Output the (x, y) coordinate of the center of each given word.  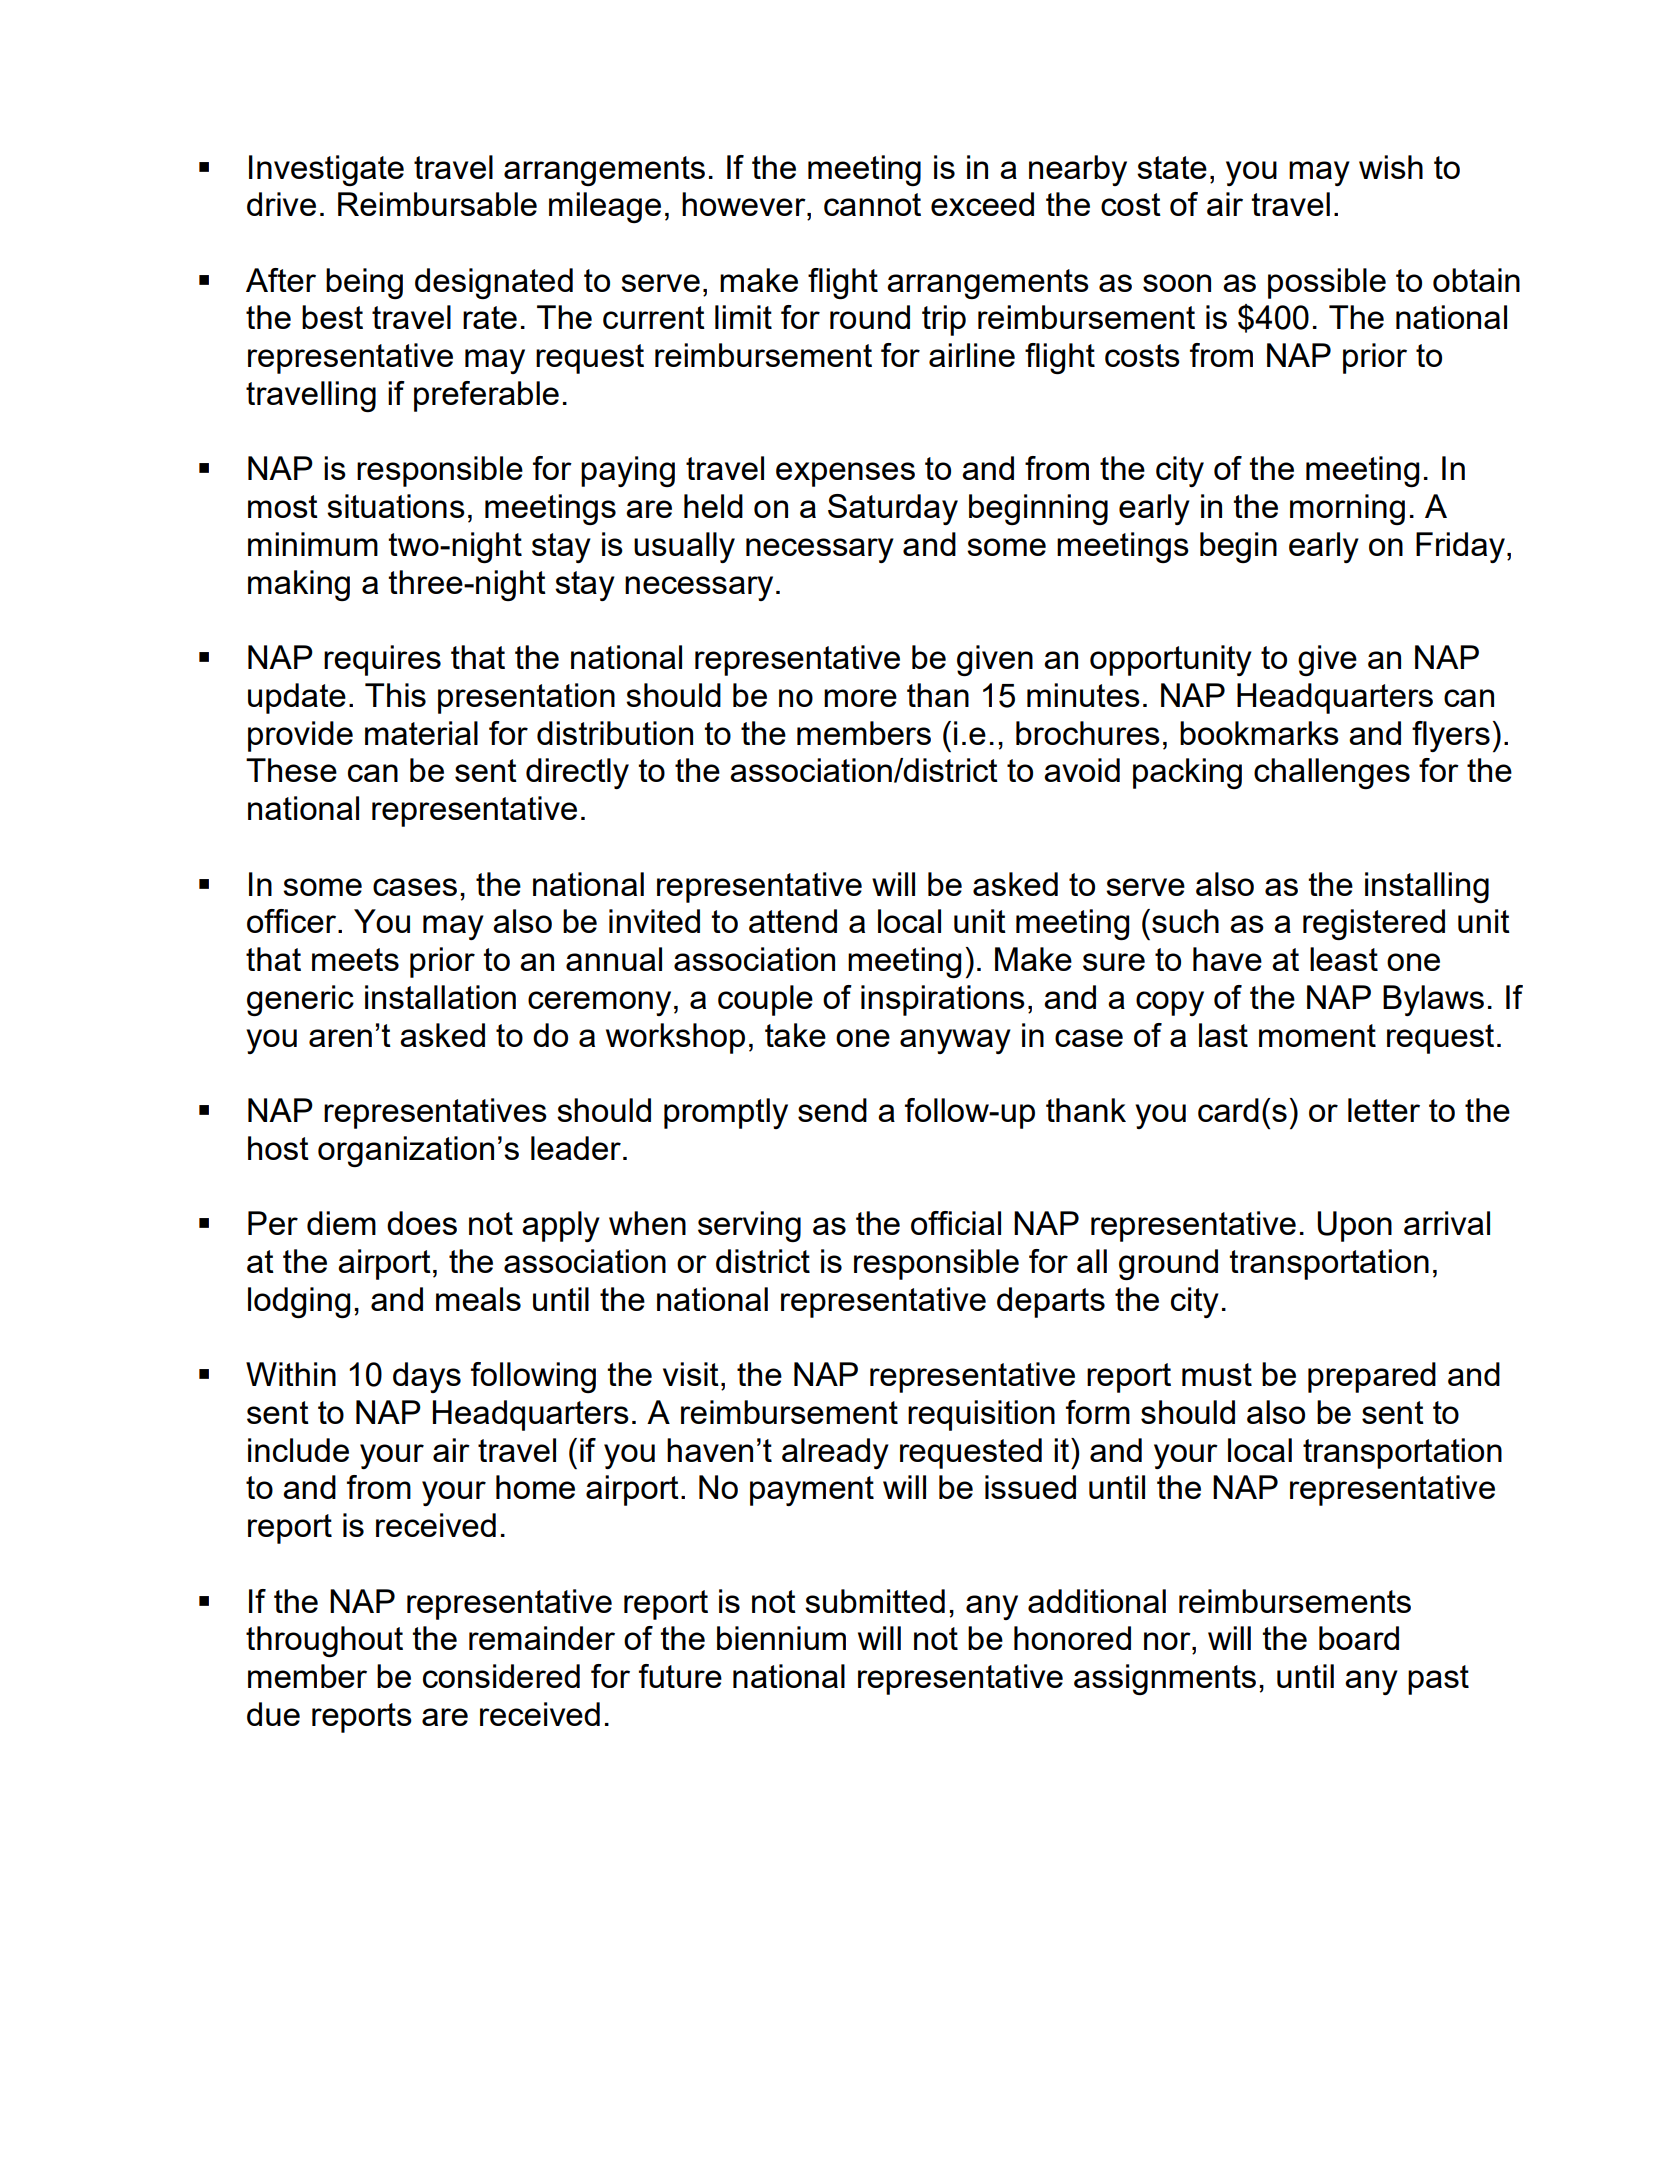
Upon (1354, 1226)
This (395, 695)
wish (1391, 167)
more (860, 698)
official (956, 1223)
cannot (872, 204)
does (422, 1223)
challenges (1332, 773)
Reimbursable (437, 204)
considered (501, 1676)
